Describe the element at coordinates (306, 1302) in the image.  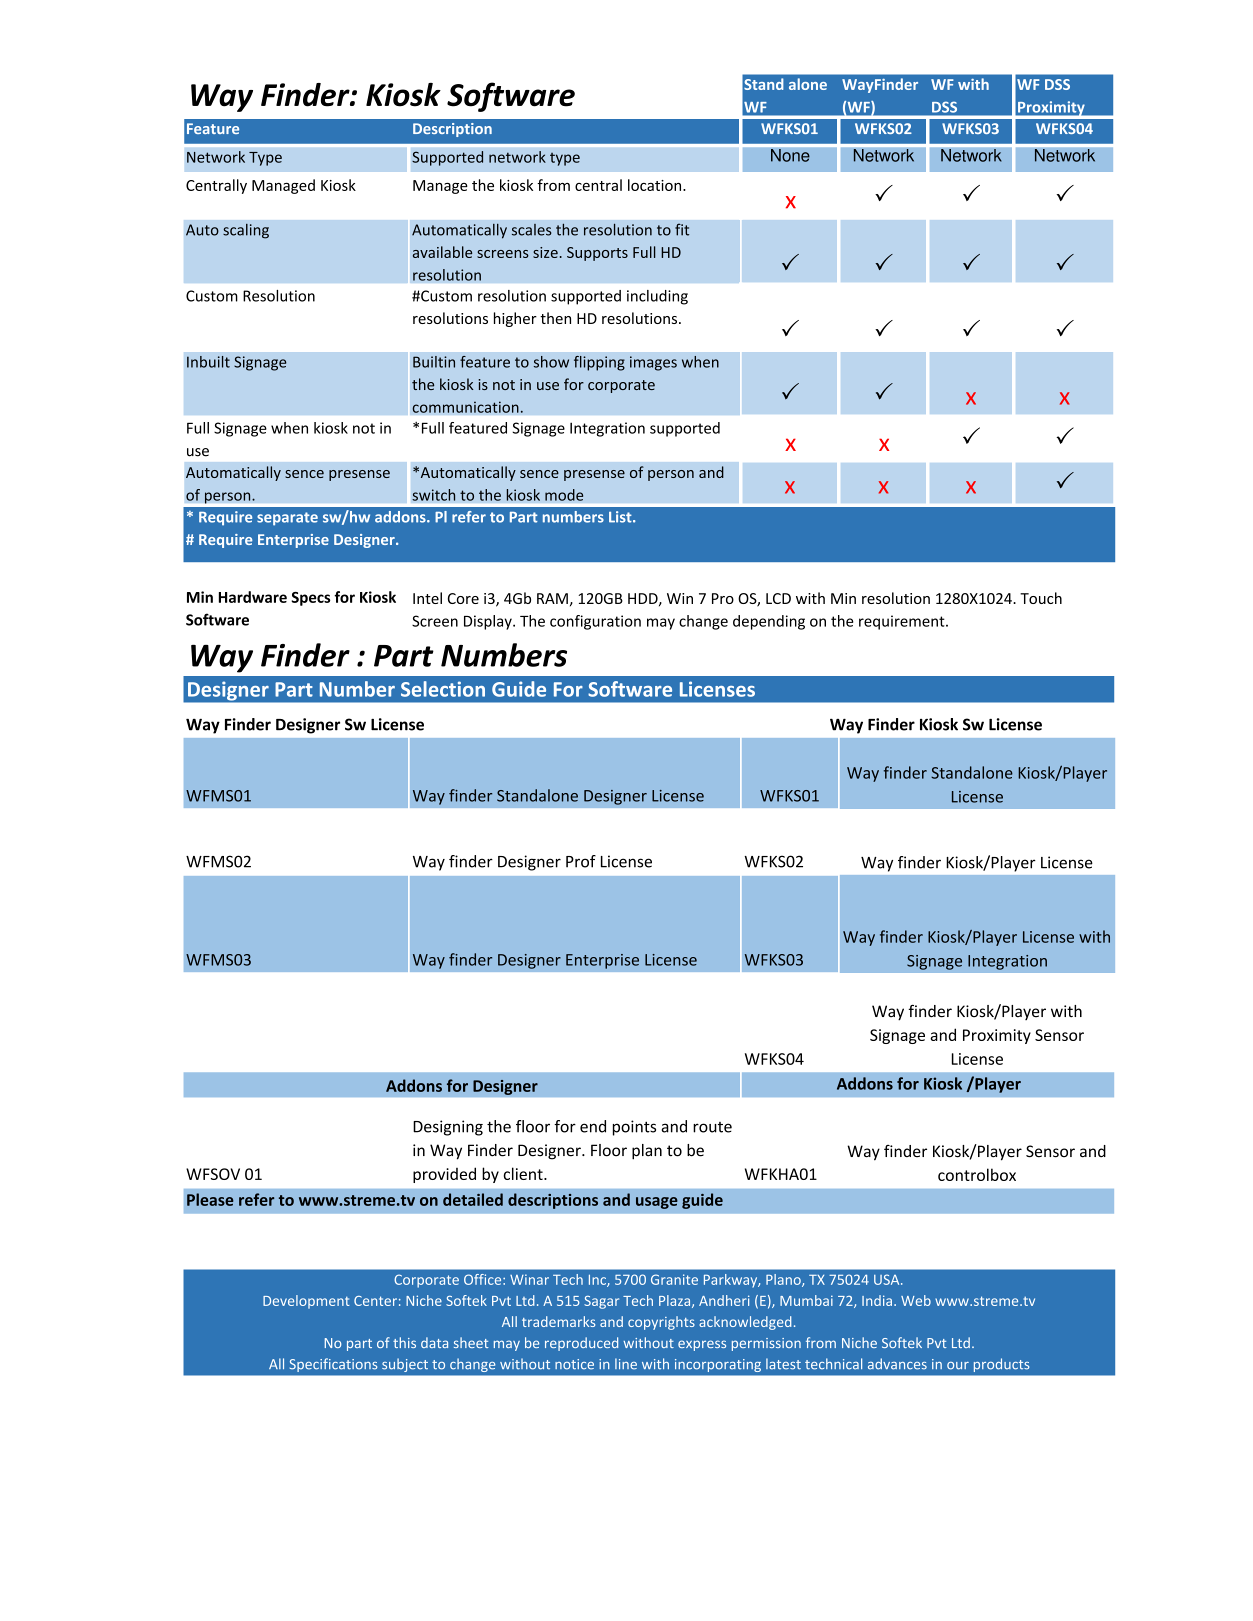
I see `Development` at that location.
